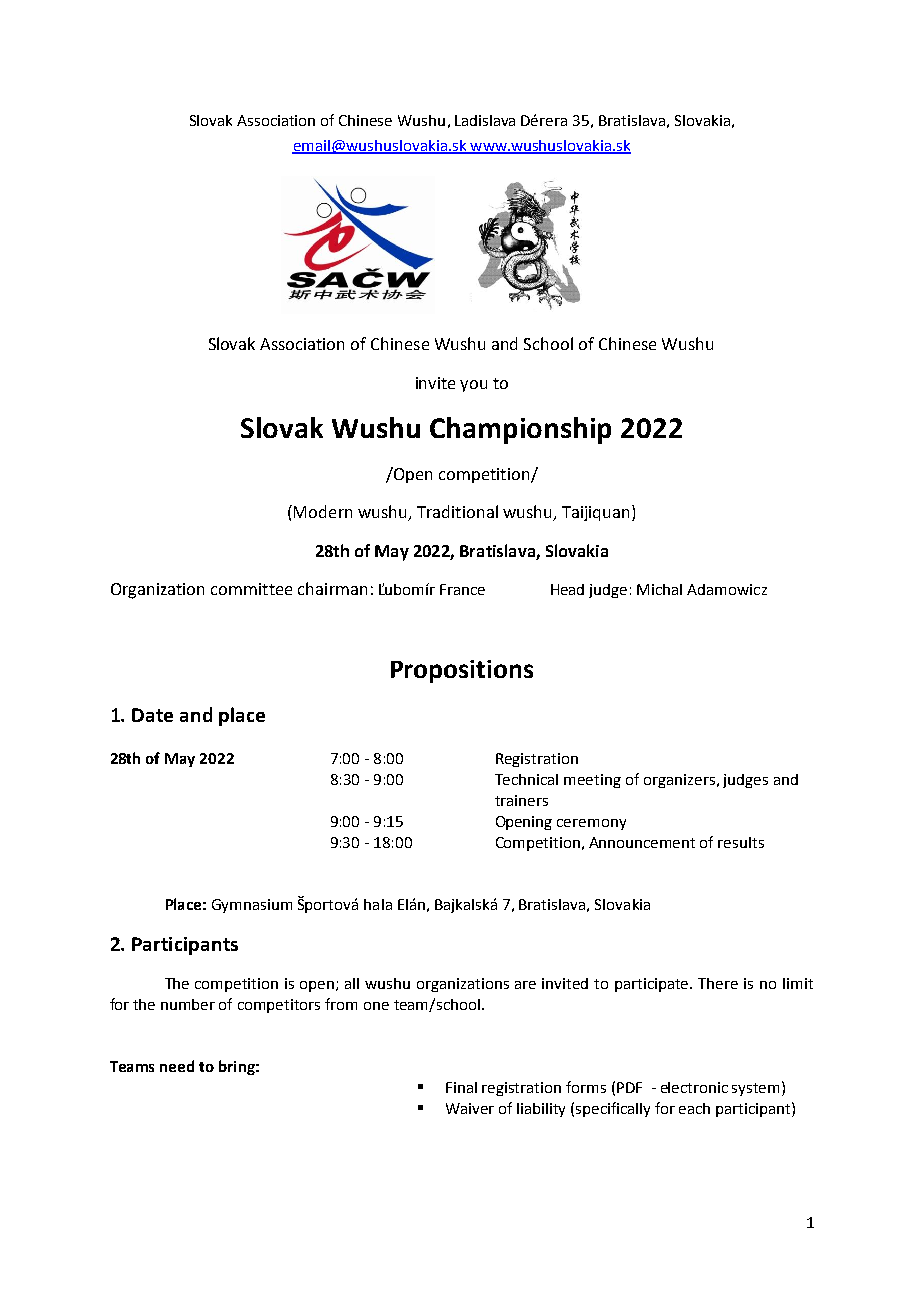  What do you see at coordinates (323, 511) in the image?
I see `Modern` at bounding box center [323, 511].
